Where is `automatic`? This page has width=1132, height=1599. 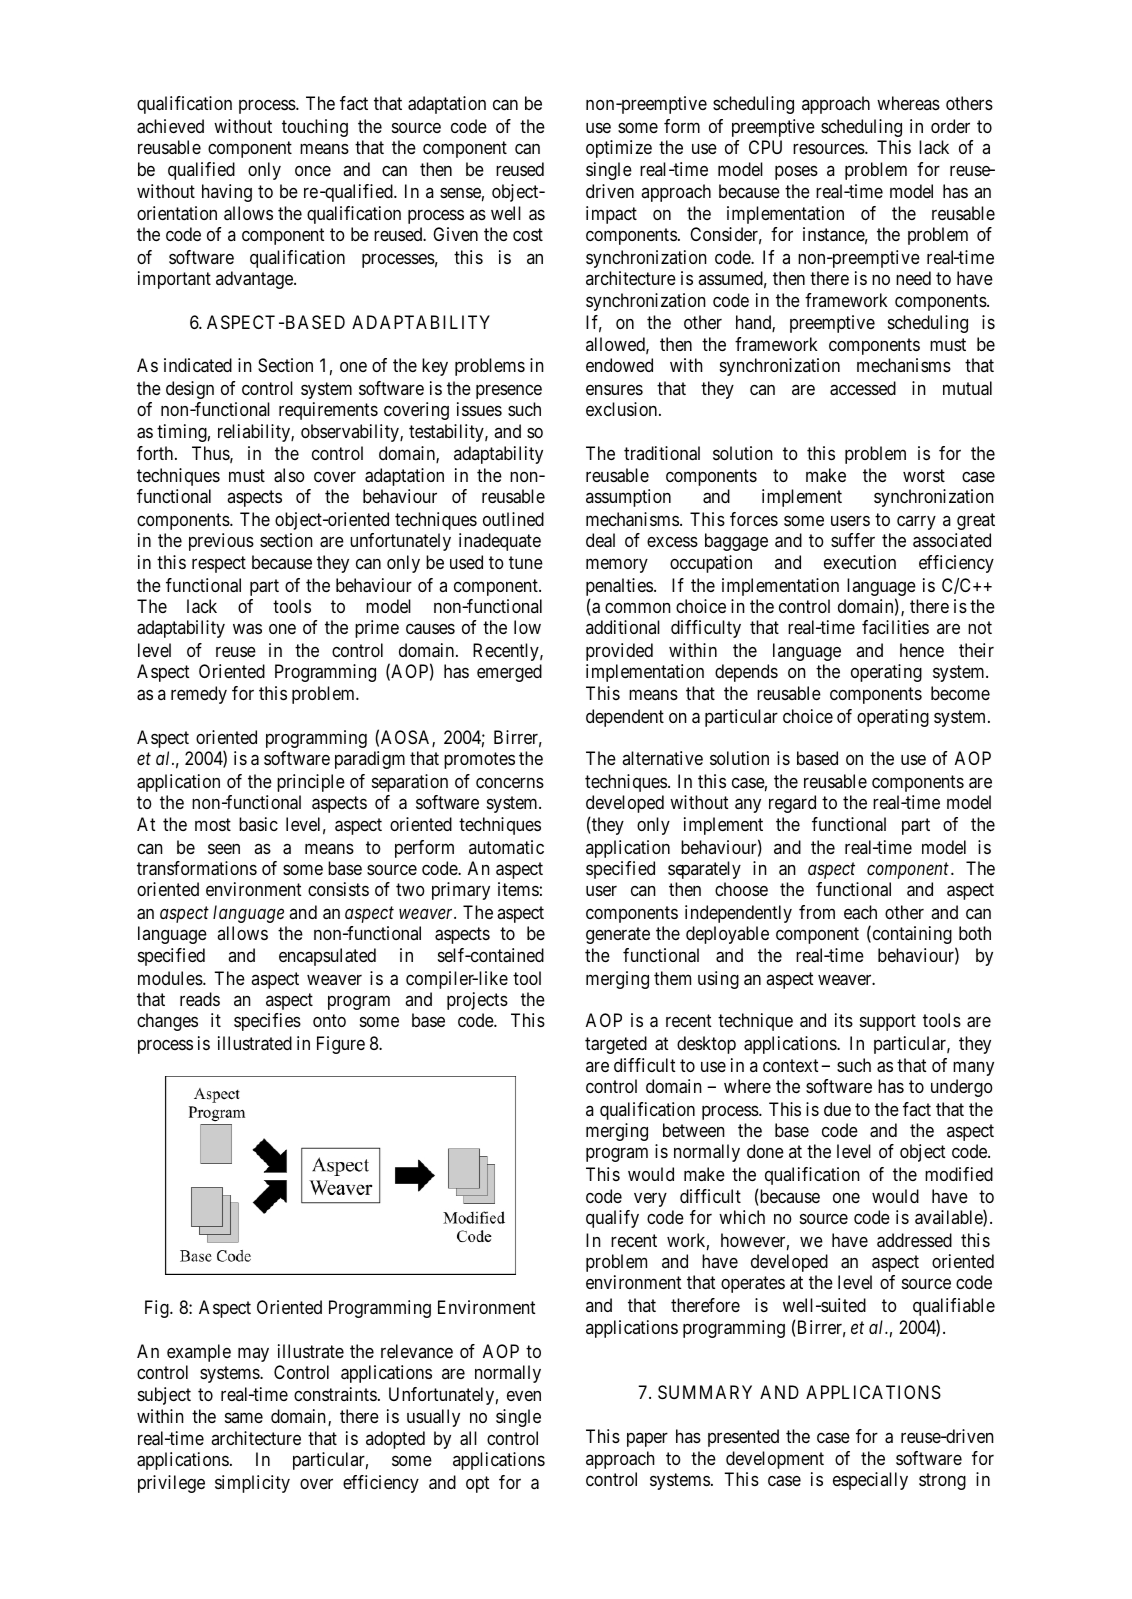 automatic is located at coordinates (506, 847).
